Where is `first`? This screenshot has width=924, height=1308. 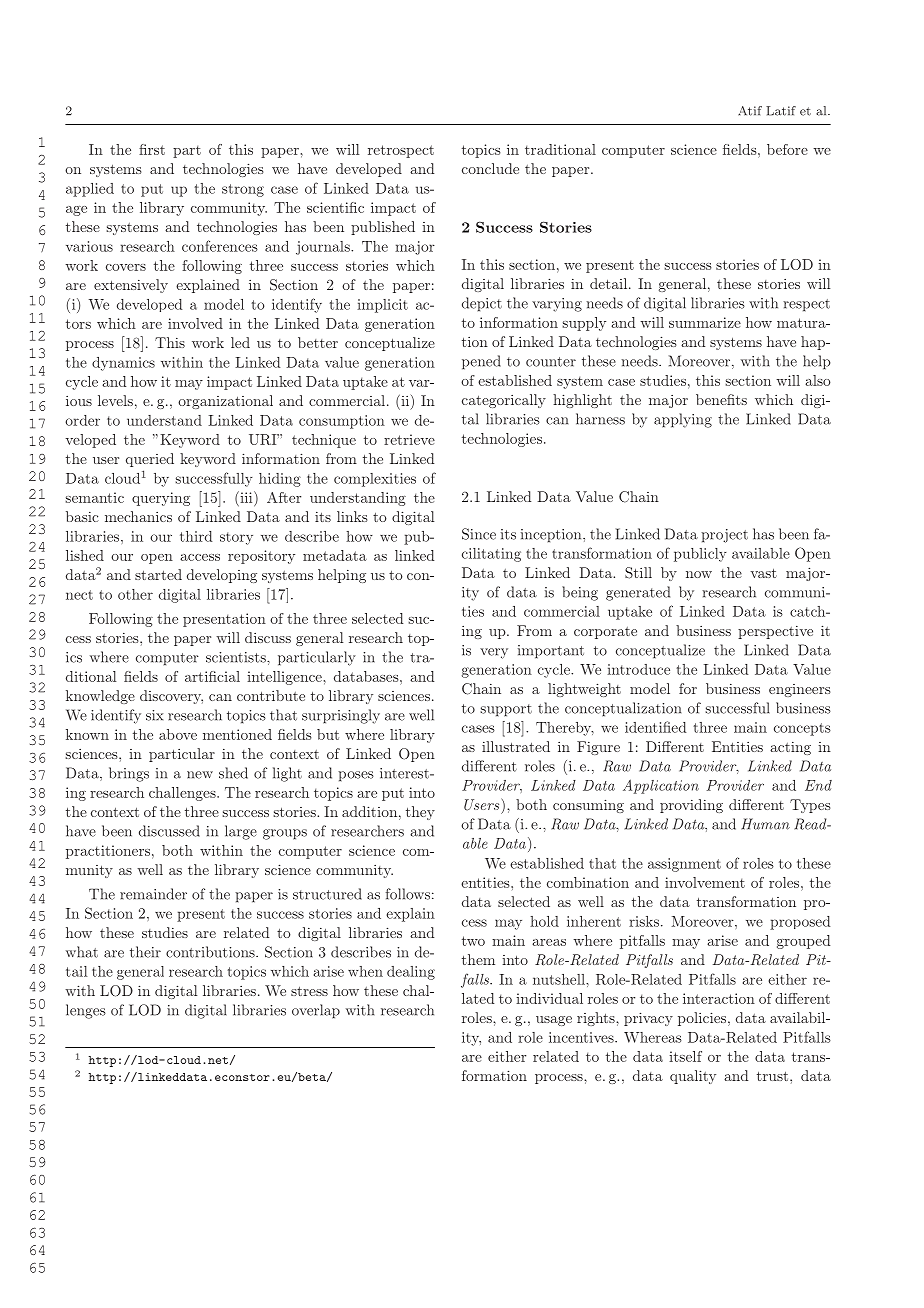 first is located at coordinates (152, 149).
